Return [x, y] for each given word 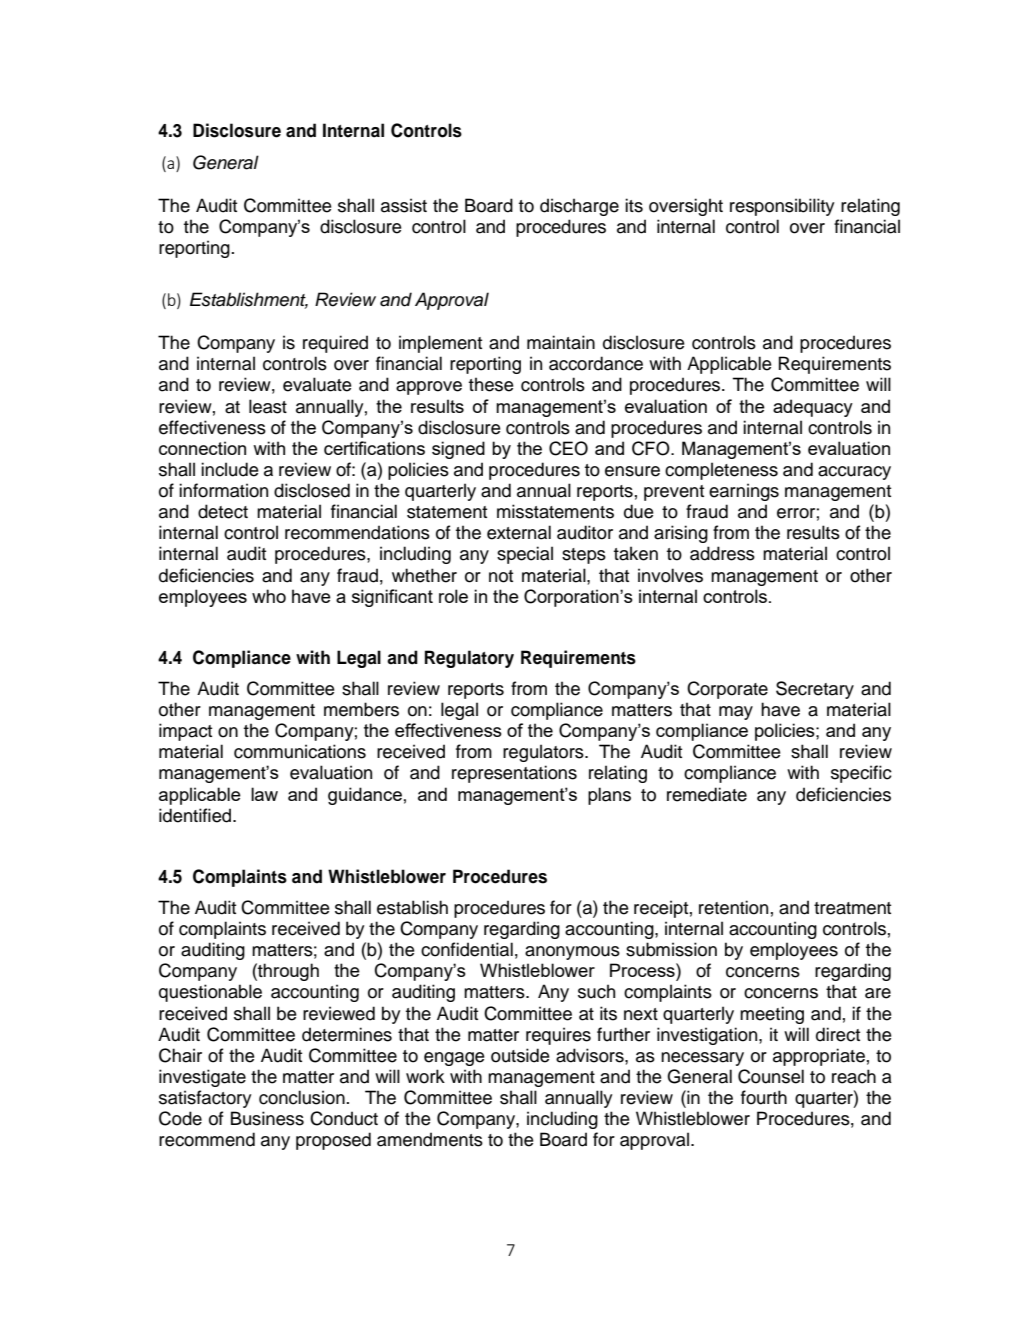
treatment [852, 908]
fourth [764, 1097]
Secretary [815, 690]
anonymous [572, 953]
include [230, 469]
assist [404, 205]
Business [267, 1118]
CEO [568, 448]
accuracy [854, 473]
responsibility [782, 207]
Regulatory [469, 659]
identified [196, 815]
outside [520, 1055]
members [361, 709]
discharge [579, 207]
